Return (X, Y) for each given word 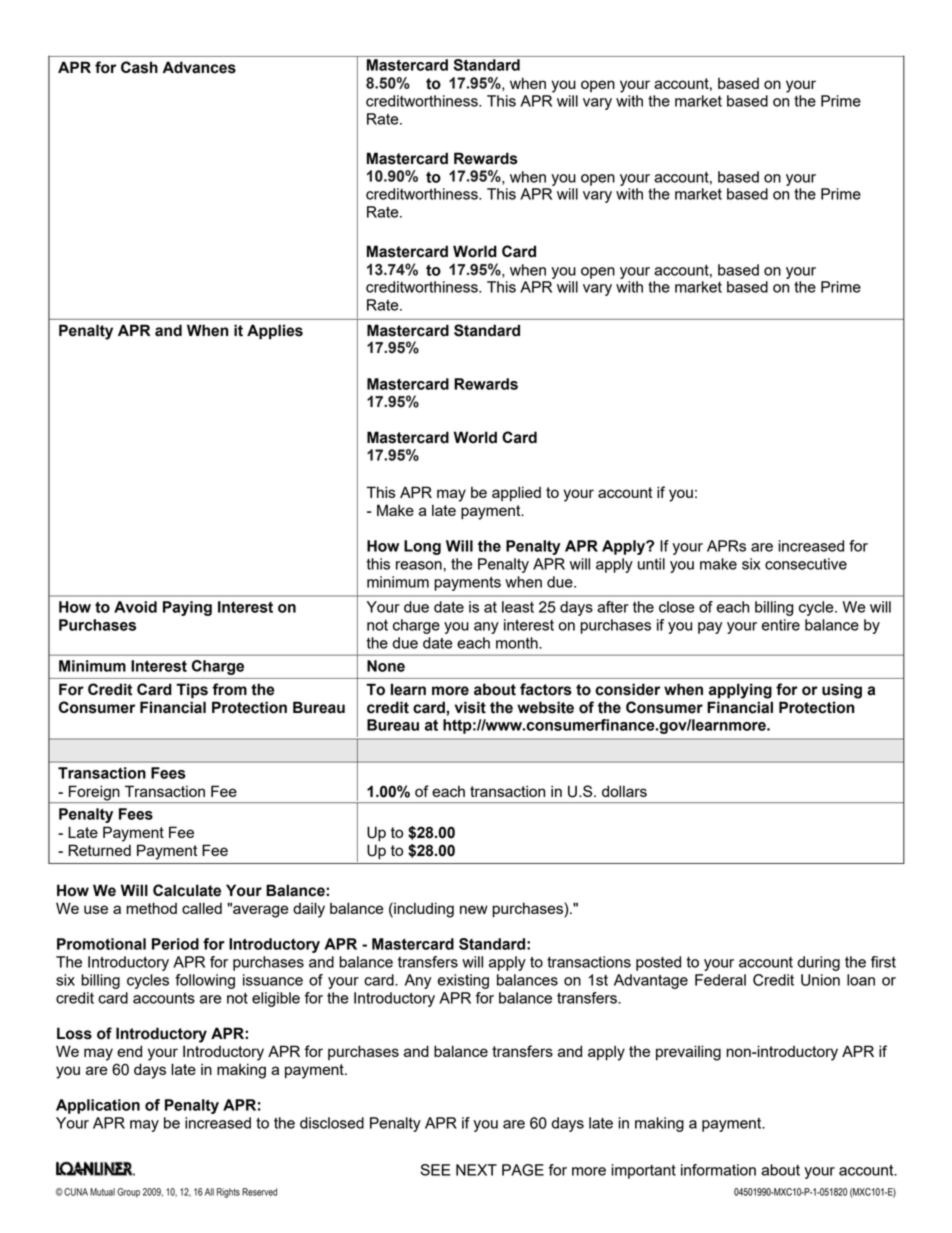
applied (516, 494)
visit (470, 707)
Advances (199, 67)
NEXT (476, 1170)
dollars (624, 791)
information (718, 1170)
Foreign (94, 794)
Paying (187, 608)
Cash (139, 67)
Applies (275, 332)
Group (128, 1193)
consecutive (806, 564)
